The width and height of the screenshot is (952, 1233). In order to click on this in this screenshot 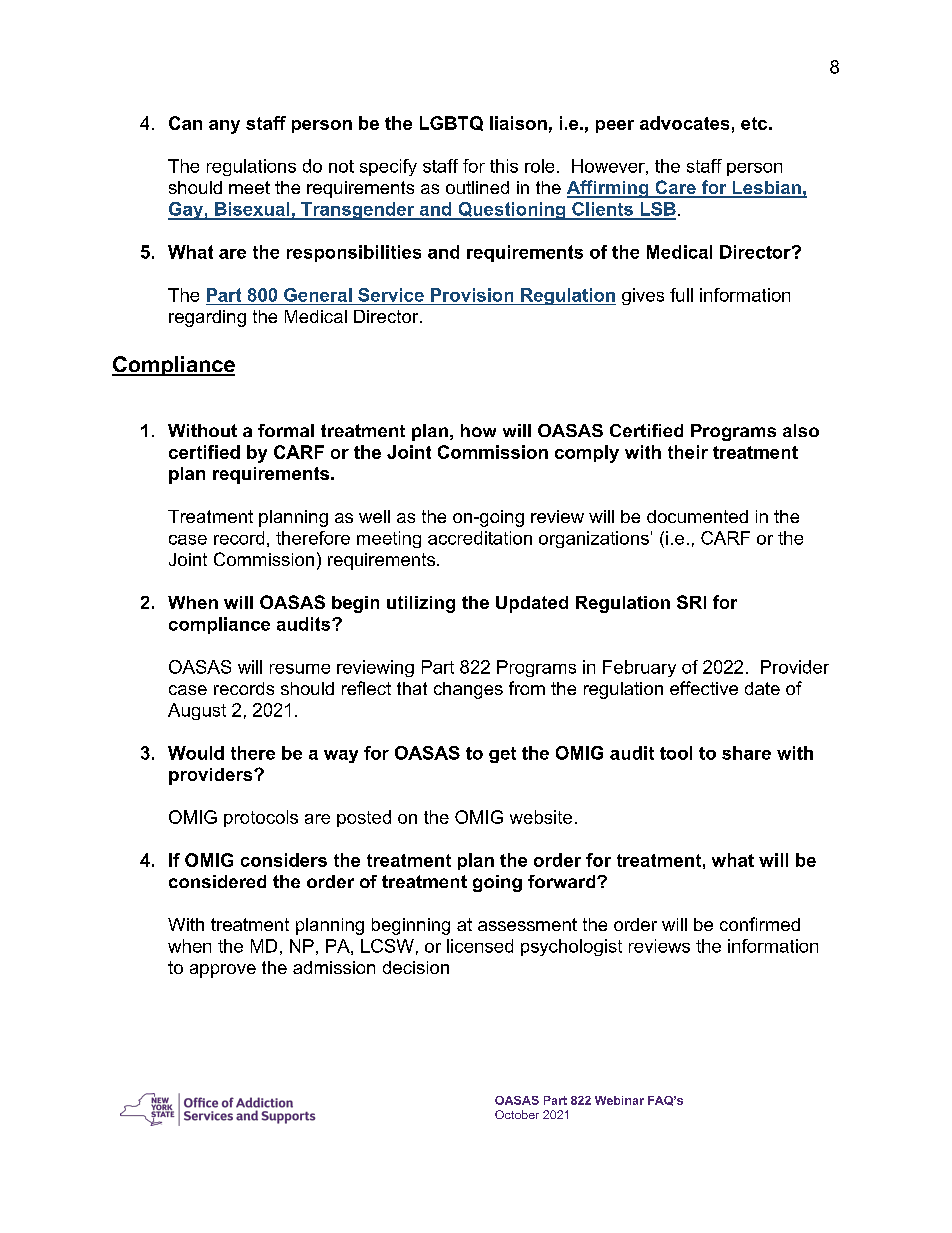, I will do `click(504, 166)`.
